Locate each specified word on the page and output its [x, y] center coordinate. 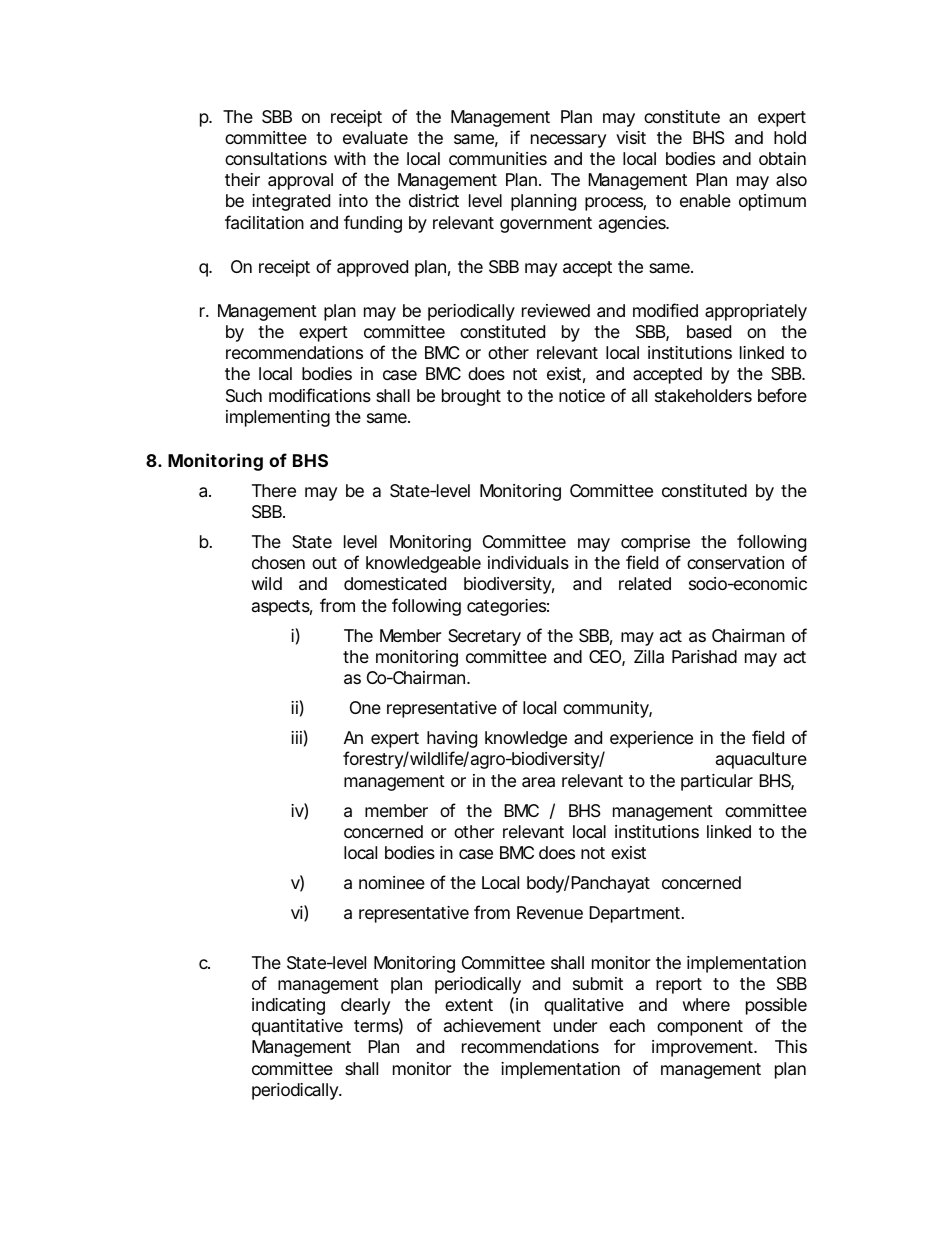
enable [705, 200]
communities [498, 158]
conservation [735, 563]
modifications [320, 395]
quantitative [297, 1027]
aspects [281, 608]
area [538, 782]
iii [296, 737]
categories [506, 607]
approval [300, 181]
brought [471, 397]
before [782, 395]
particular [717, 782]
